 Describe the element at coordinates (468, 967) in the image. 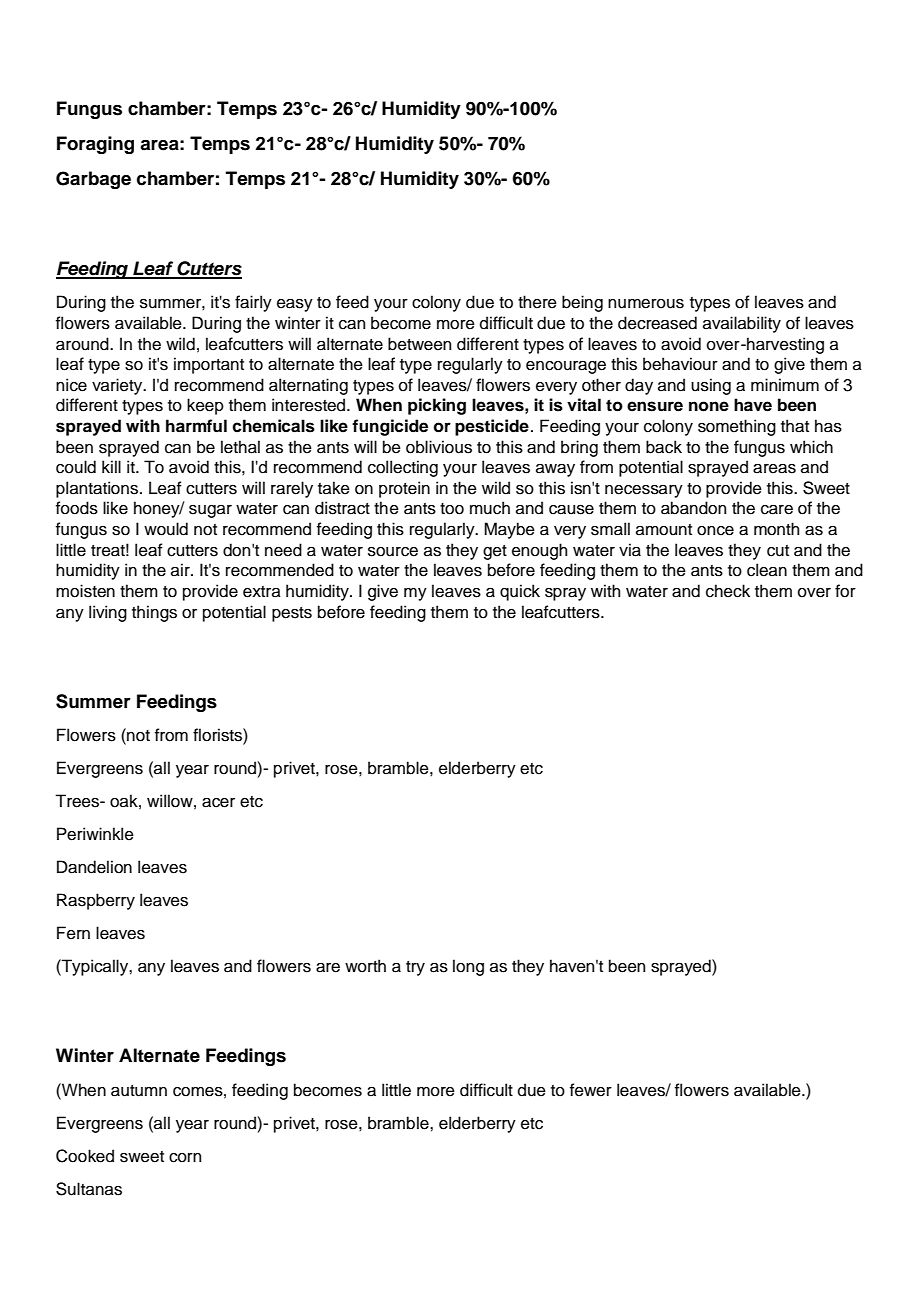

I see `long` at that location.
